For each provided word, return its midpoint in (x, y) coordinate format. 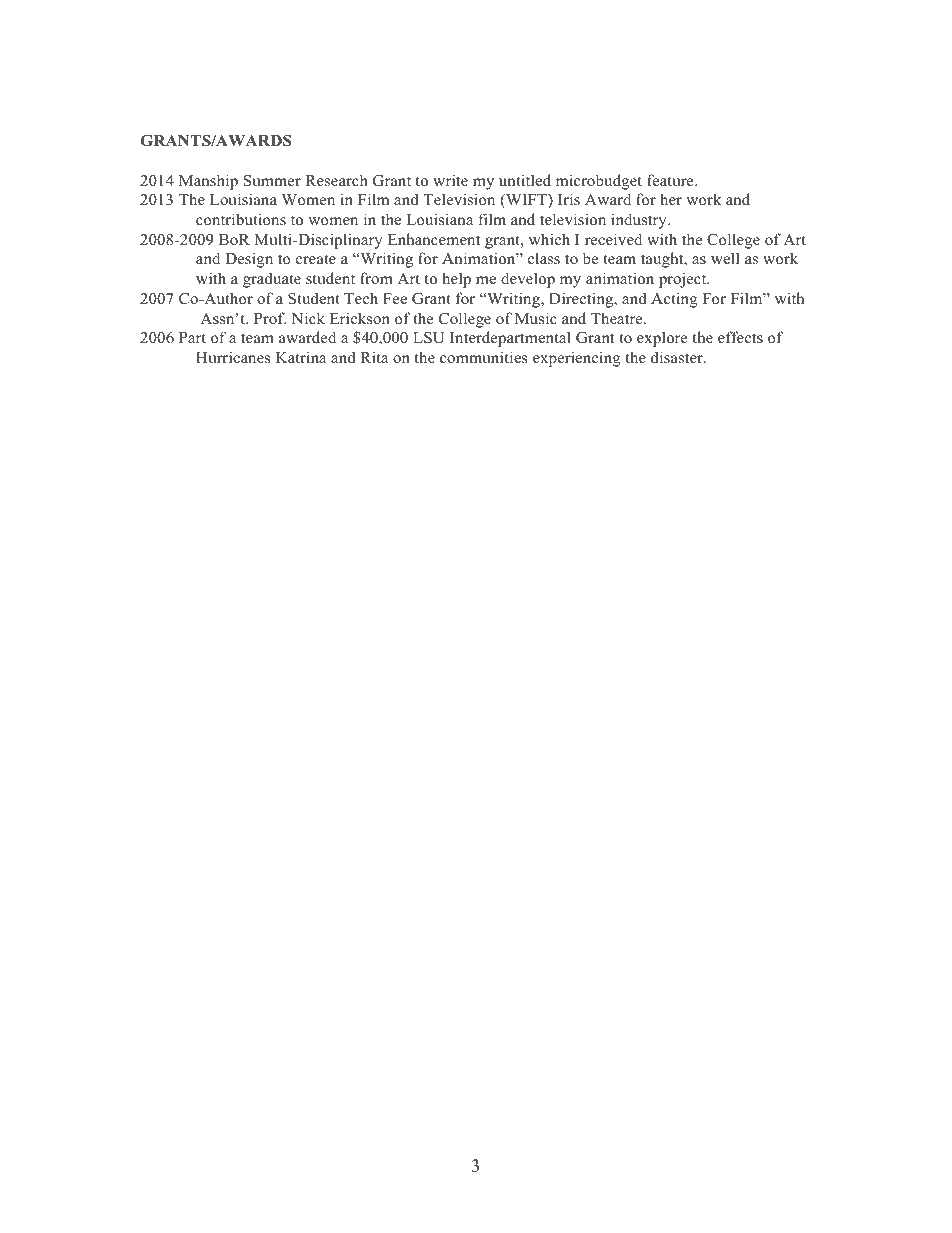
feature (671, 180)
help (456, 280)
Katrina (301, 357)
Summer (272, 181)
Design (249, 260)
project (684, 280)
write (450, 180)
